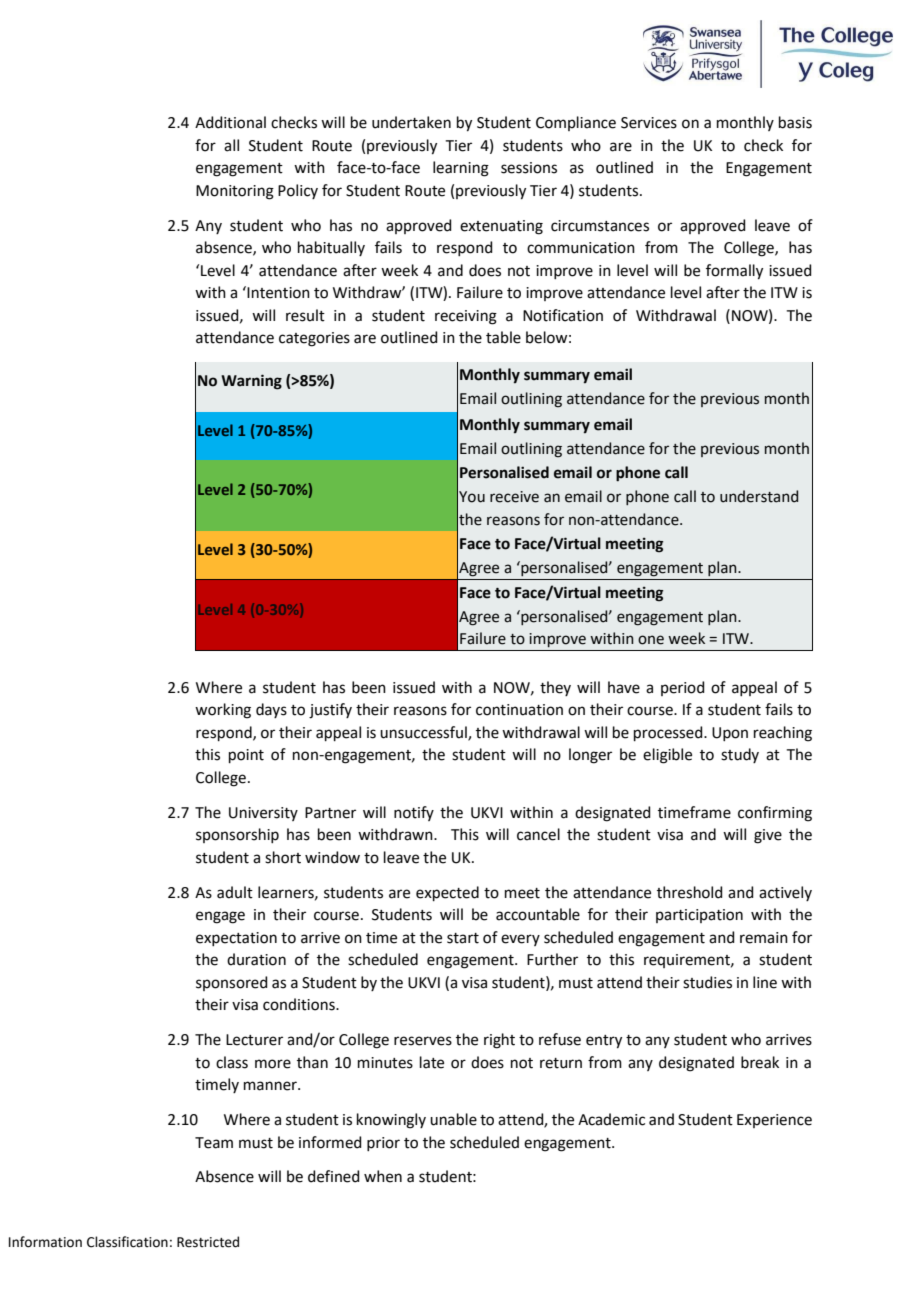 The width and height of the page is (924, 1308). I want to click on studies, so click(707, 982).
